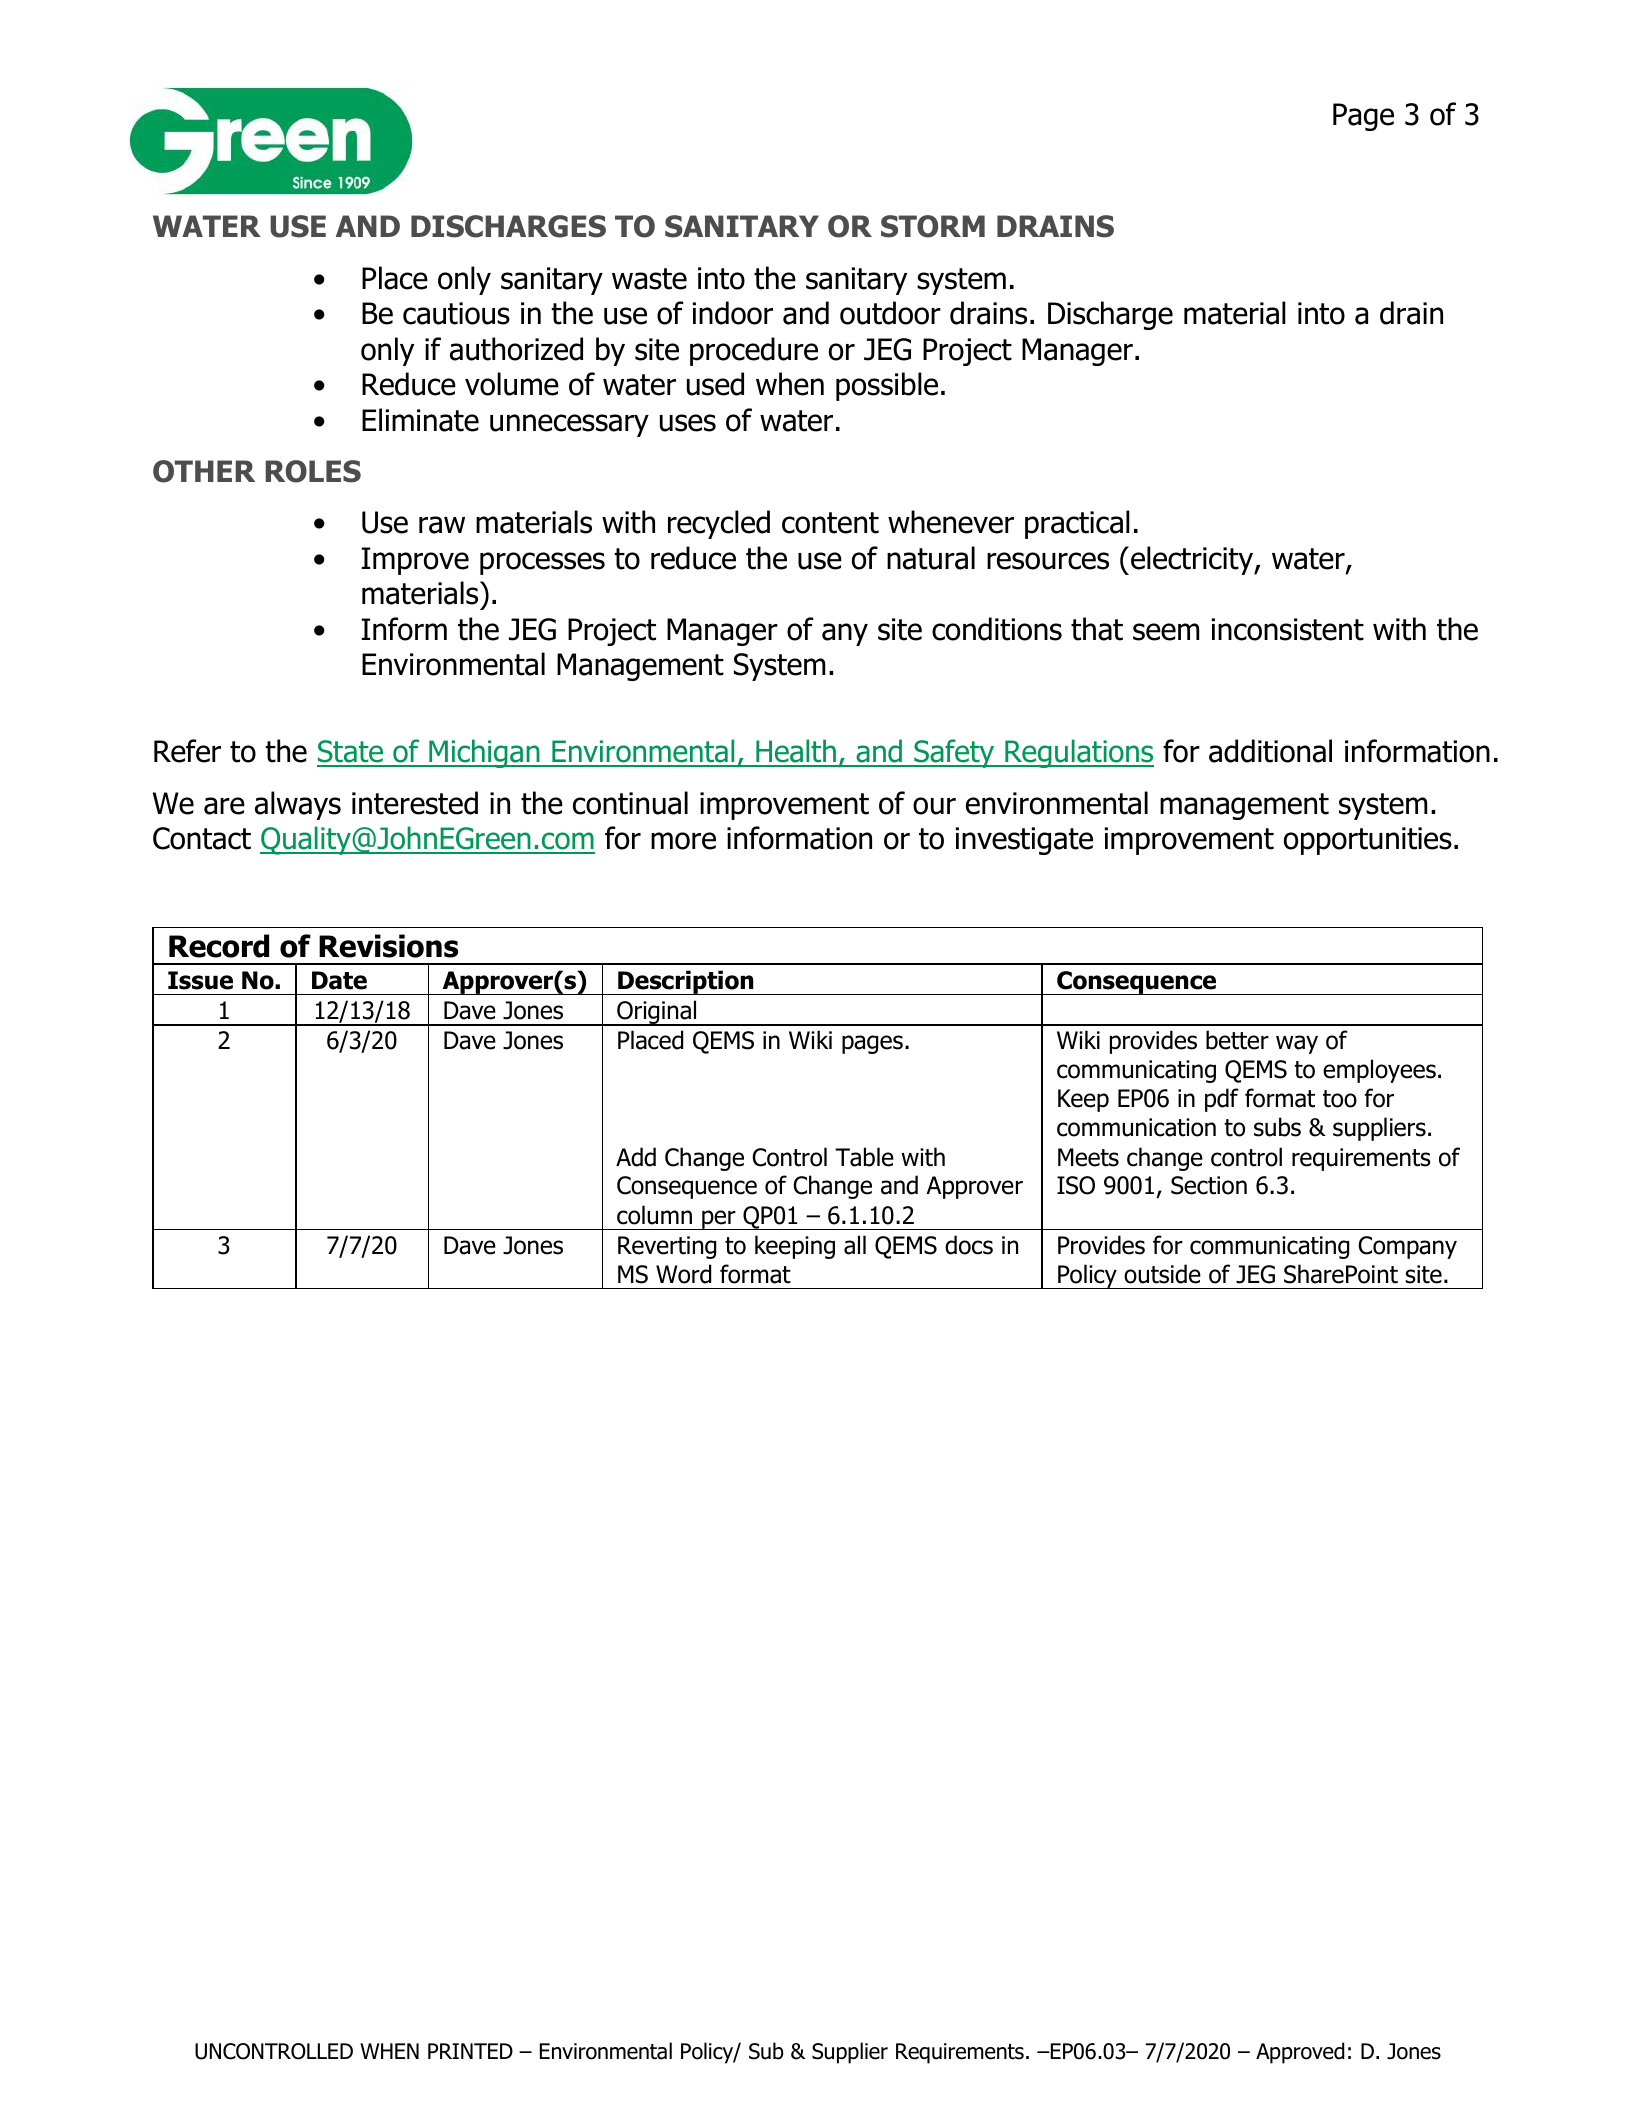 The image size is (1635, 2115). Describe the element at coordinates (470, 2051) in the screenshot. I see `PRINTED` at that location.
